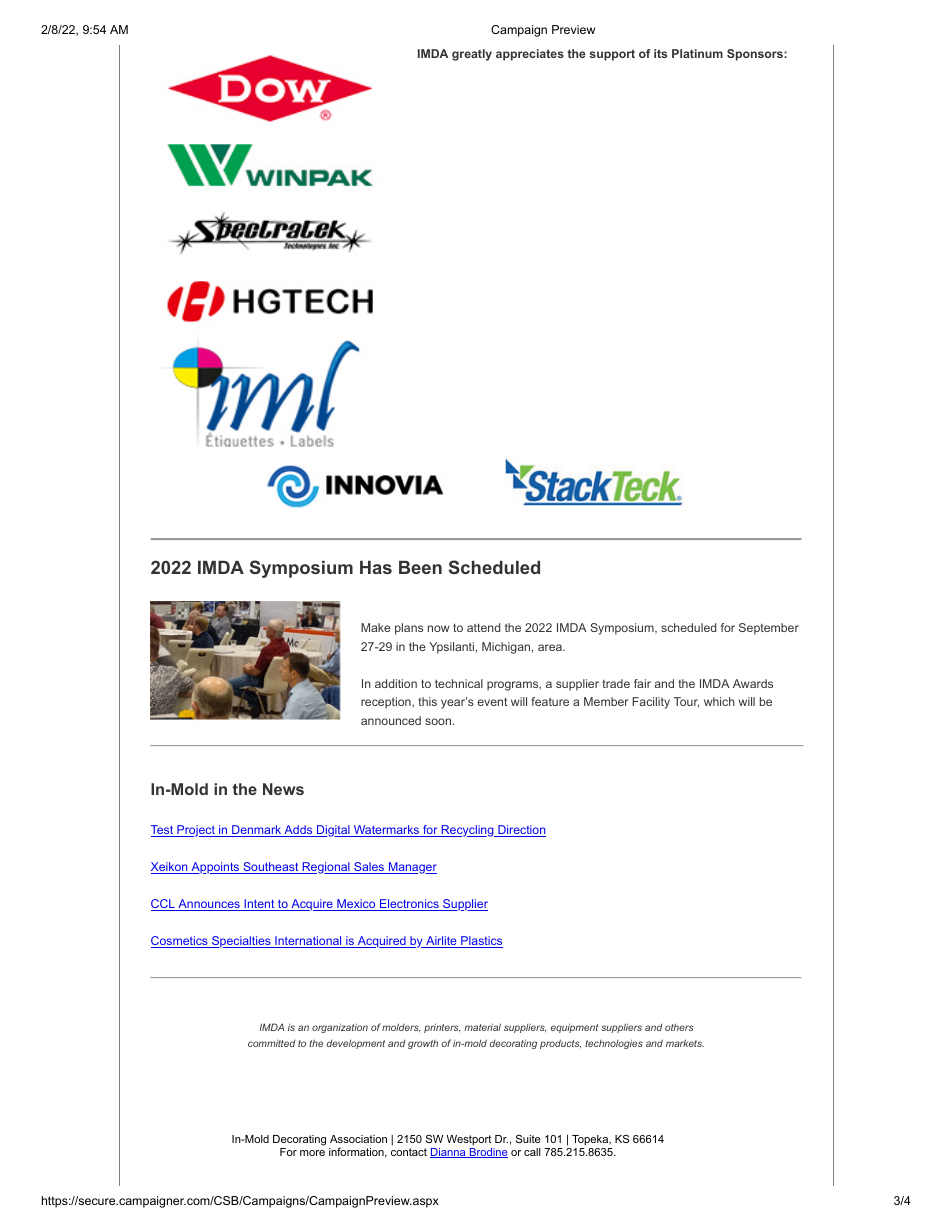 This screenshot has width=952, height=1232. What do you see at coordinates (312, 1153) in the screenshot?
I see `more` at bounding box center [312, 1153].
